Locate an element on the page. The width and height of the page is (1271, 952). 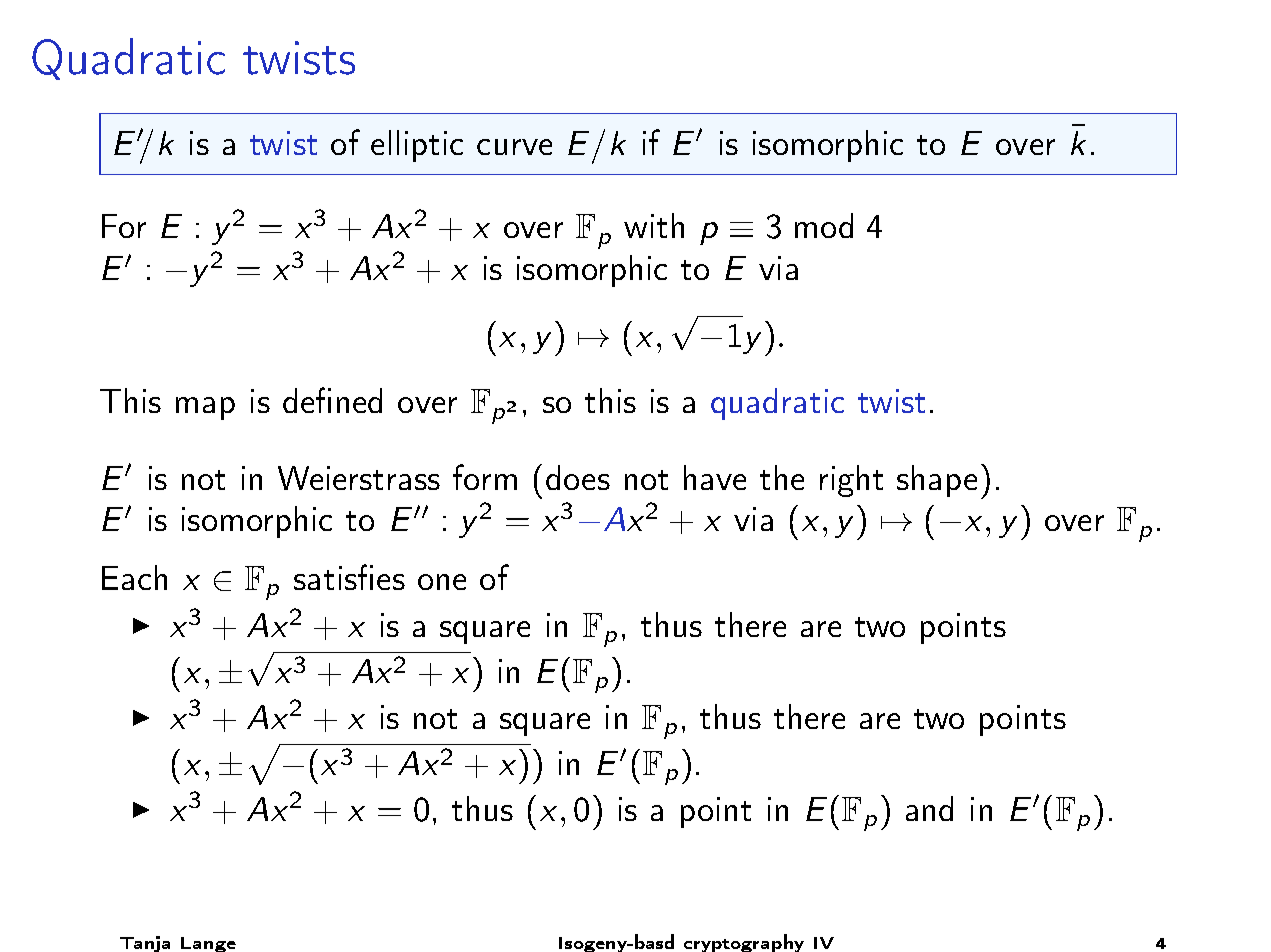
Weierstrass is located at coordinates (359, 478).
